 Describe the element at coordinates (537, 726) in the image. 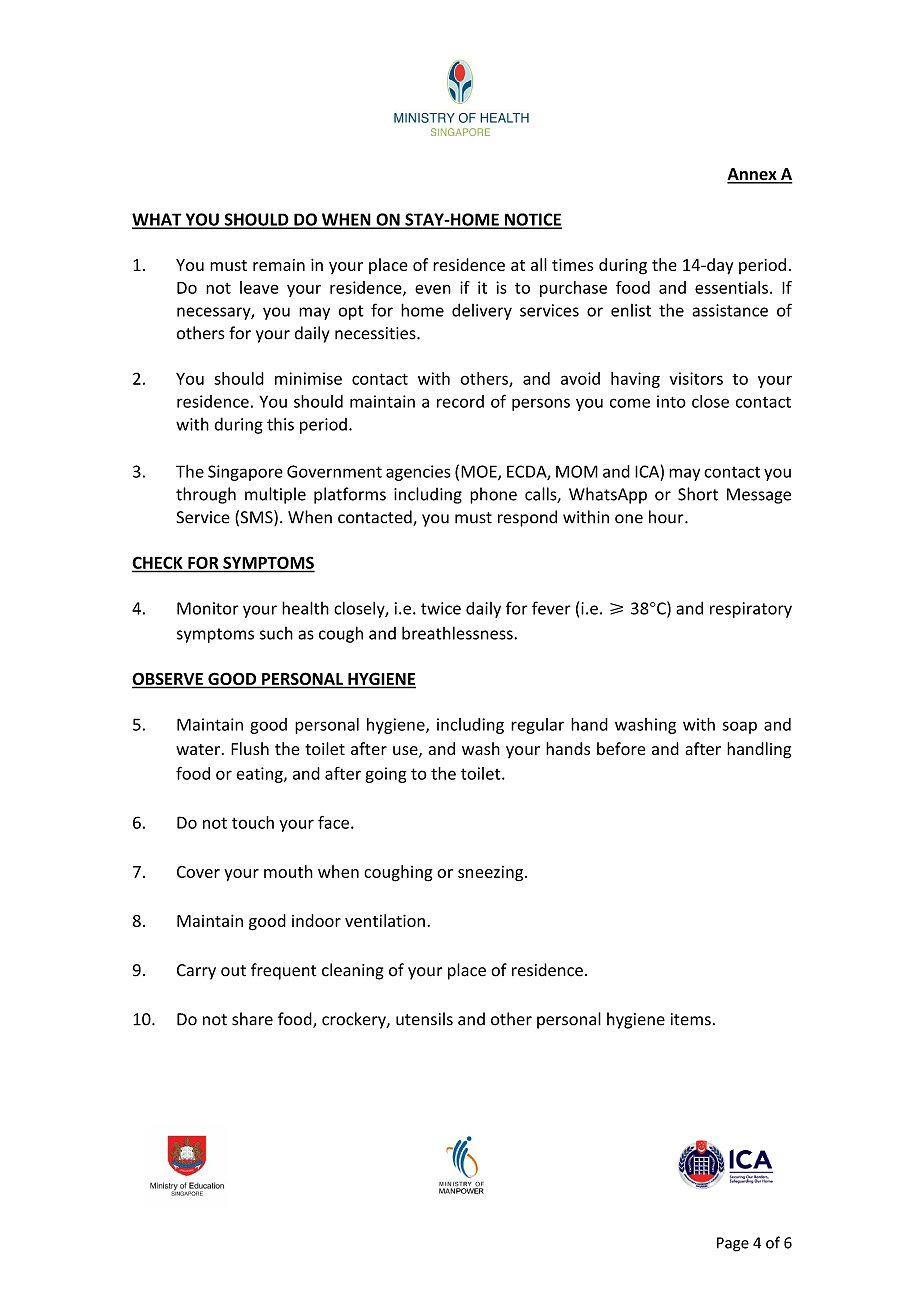

I see `regular` at that location.
